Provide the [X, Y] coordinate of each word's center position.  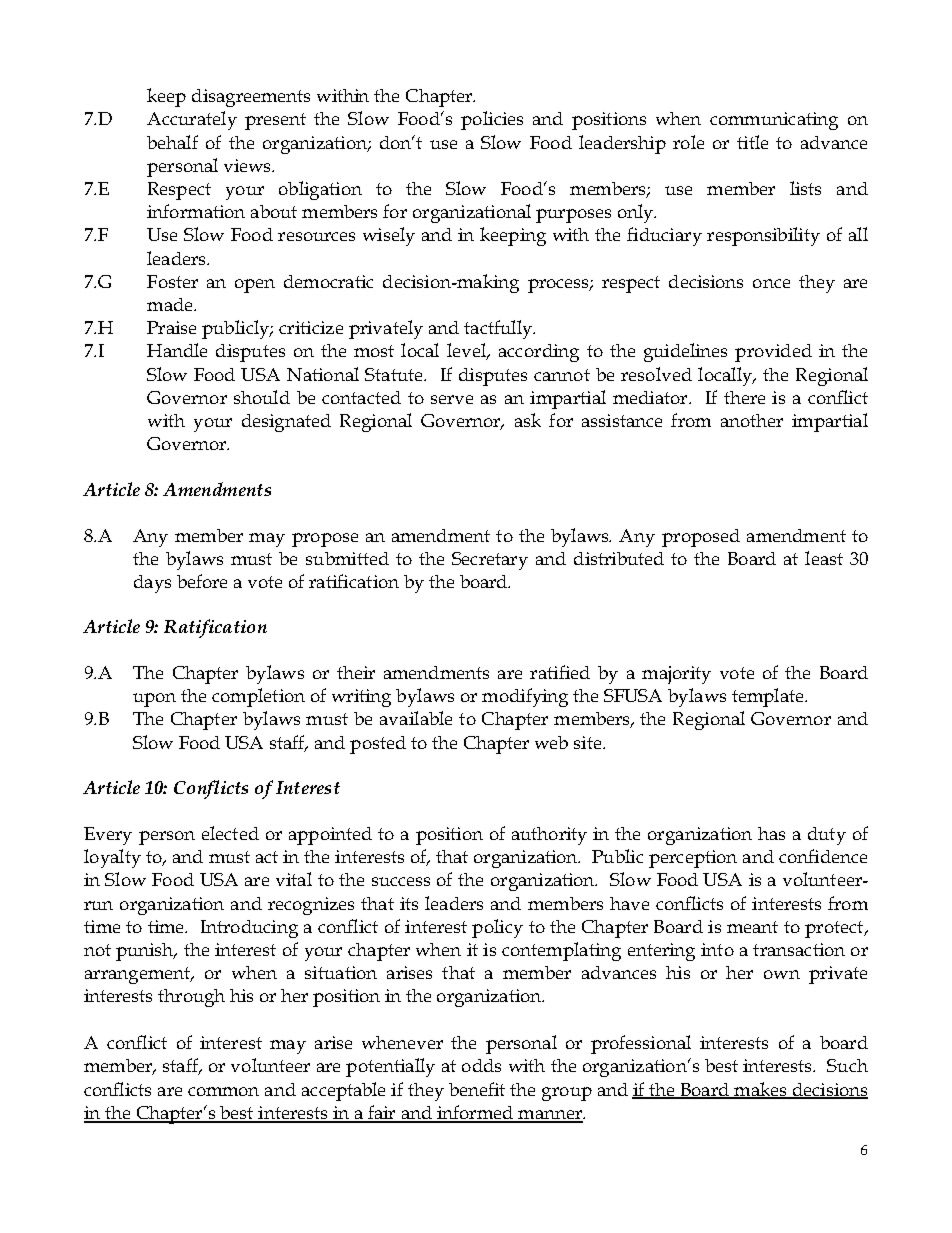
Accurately [192, 120]
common [223, 1091]
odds [481, 1065]
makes [760, 1090]
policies [492, 120]
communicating [774, 121]
